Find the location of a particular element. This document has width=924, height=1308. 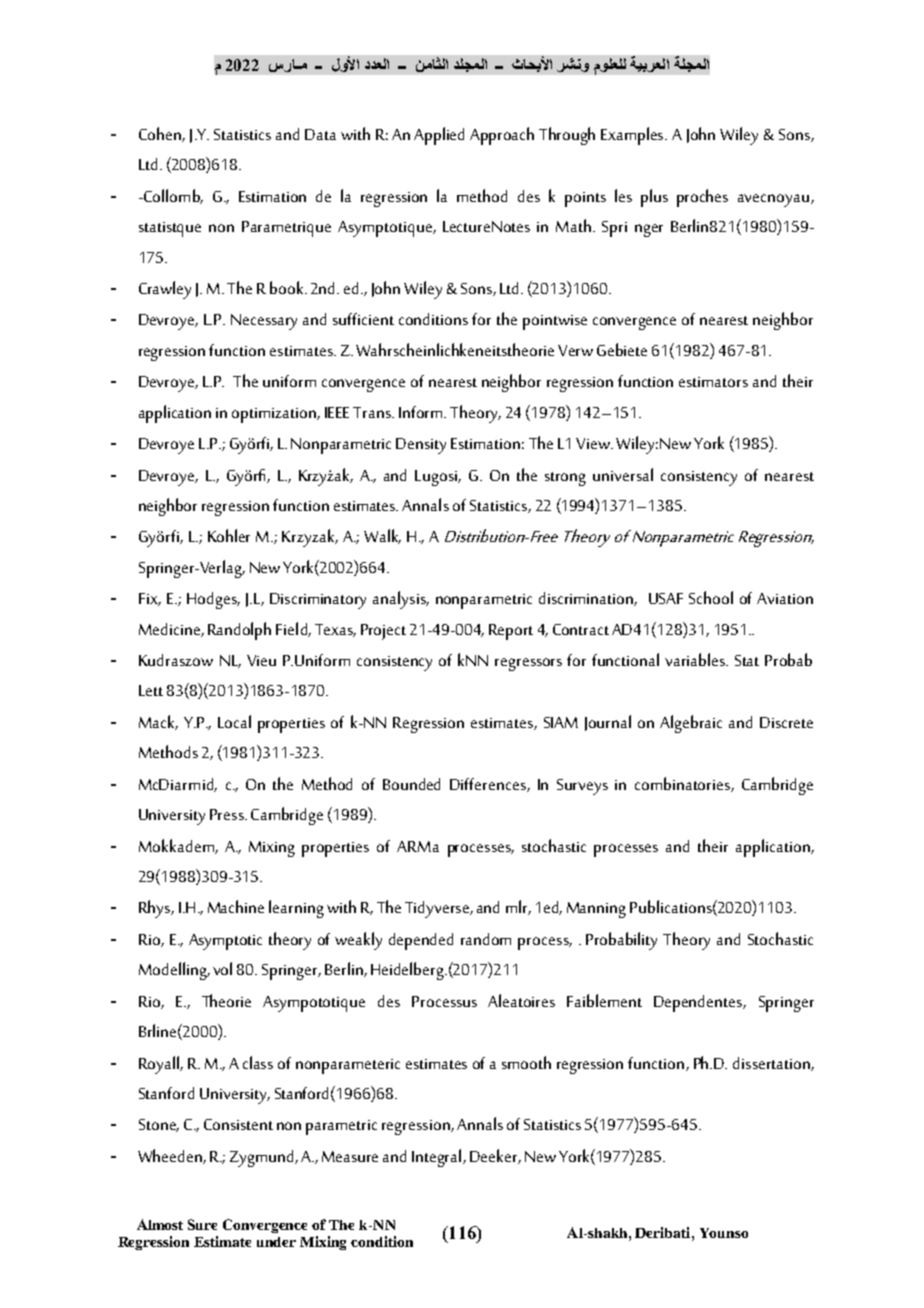

under is located at coordinates (276, 1242).
